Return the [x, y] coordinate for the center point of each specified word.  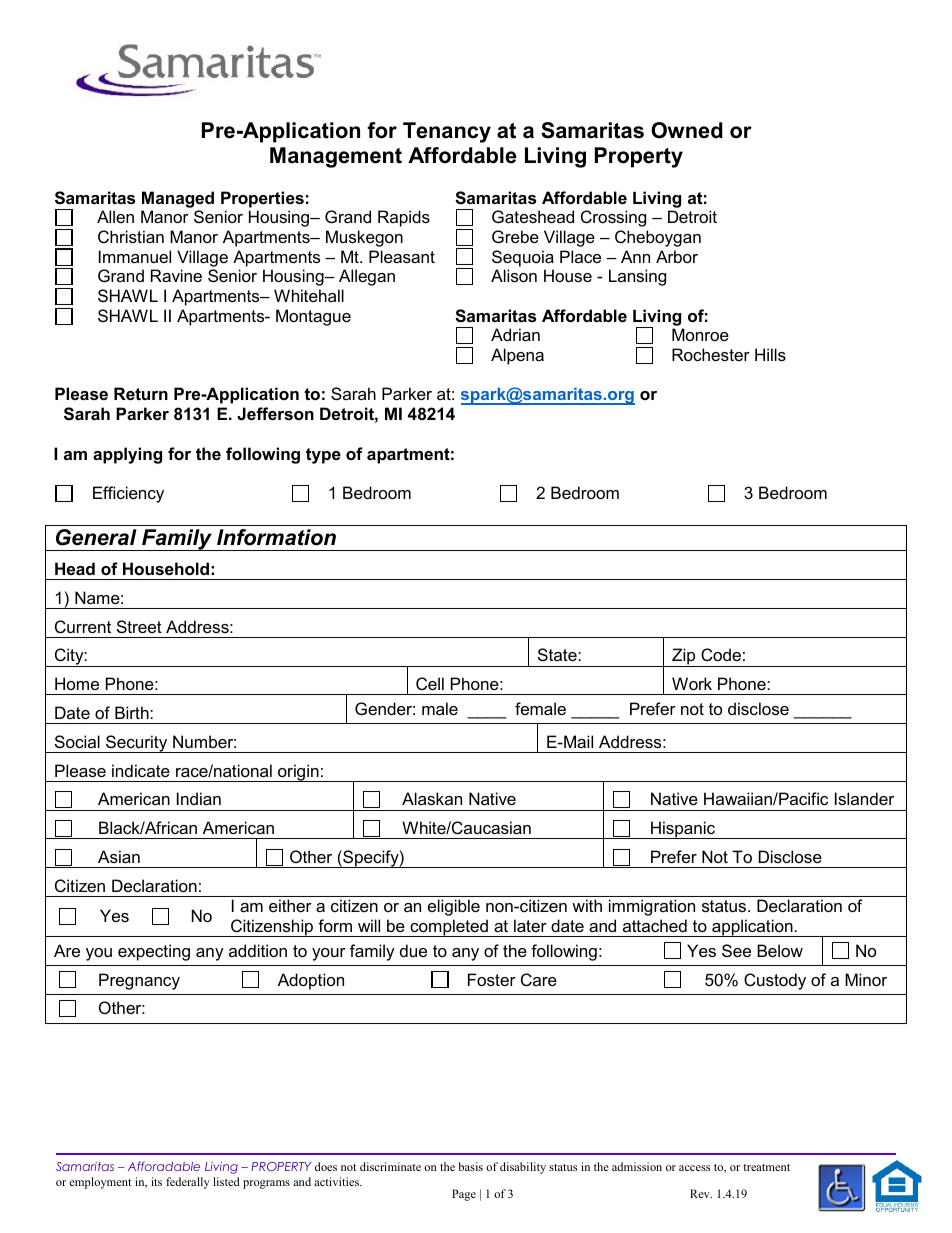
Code [721, 654]
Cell [430, 683]
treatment [766, 1167]
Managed [178, 199]
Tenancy [447, 132]
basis [471, 1166]
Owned [687, 130]
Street [139, 626]
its [156, 1181]
